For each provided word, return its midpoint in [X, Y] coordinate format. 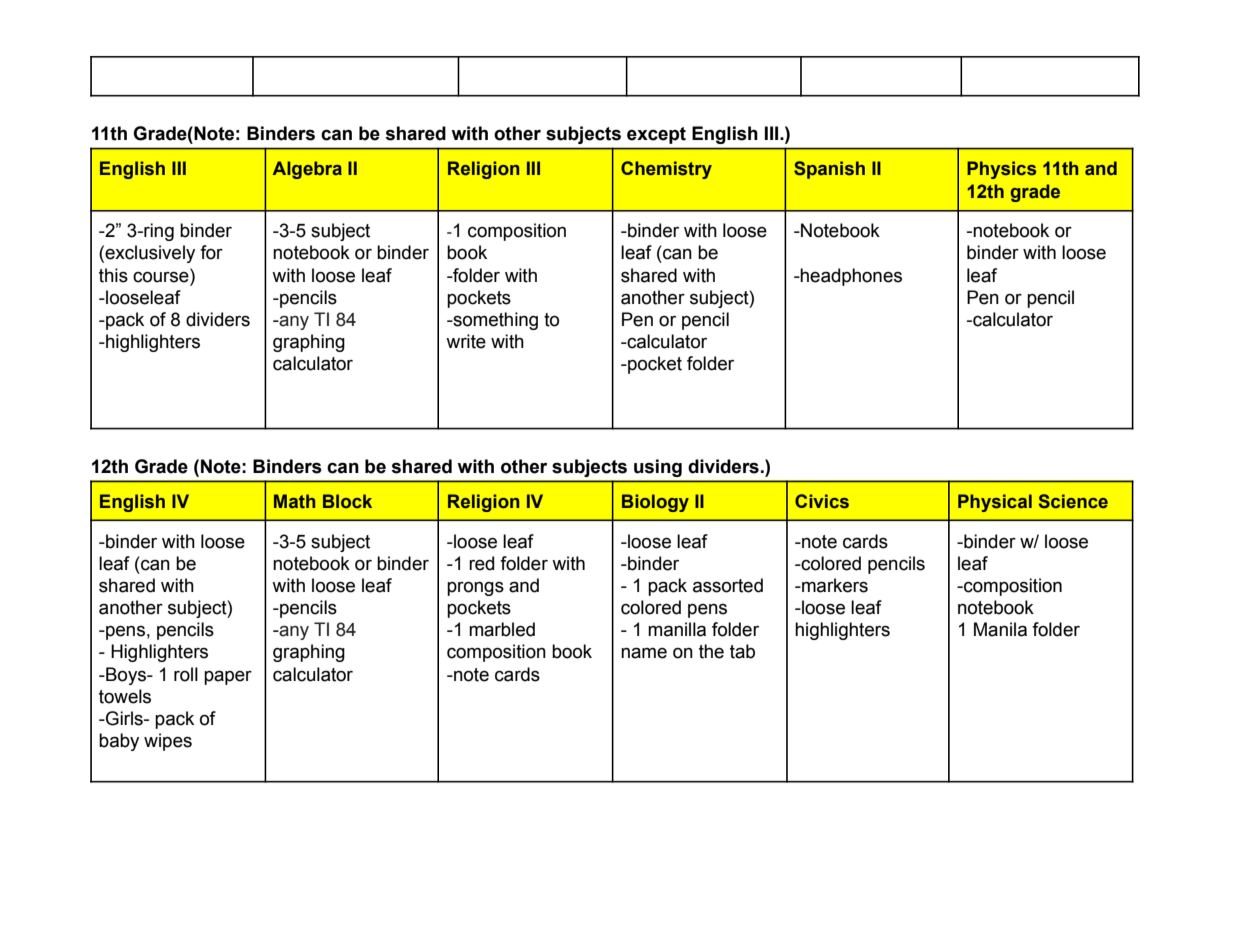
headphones [850, 277]
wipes [168, 742]
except [656, 135]
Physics [1001, 170]
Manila [1000, 629]
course [162, 276]
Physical [995, 503]
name [644, 653]
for [211, 252]
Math [294, 501]
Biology [655, 503]
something [494, 321]
